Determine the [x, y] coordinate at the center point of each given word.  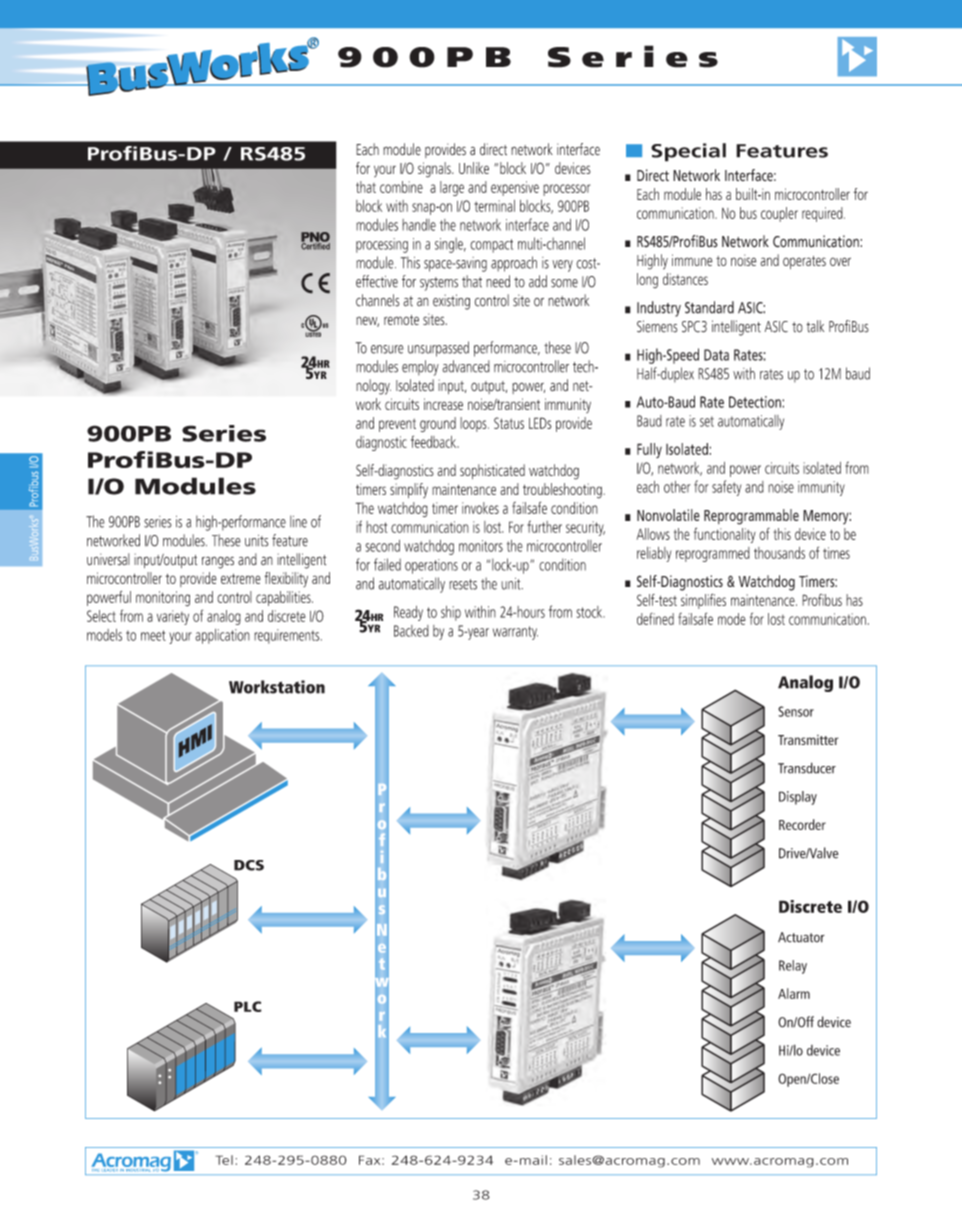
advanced [466, 366]
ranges [218, 562]
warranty [515, 633]
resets [463, 584]
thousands [779, 553]
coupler [779, 214]
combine [401, 187]
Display [798, 798]
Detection [756, 402]
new [367, 321]
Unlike [474, 168]
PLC [248, 1006]
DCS [249, 865]
